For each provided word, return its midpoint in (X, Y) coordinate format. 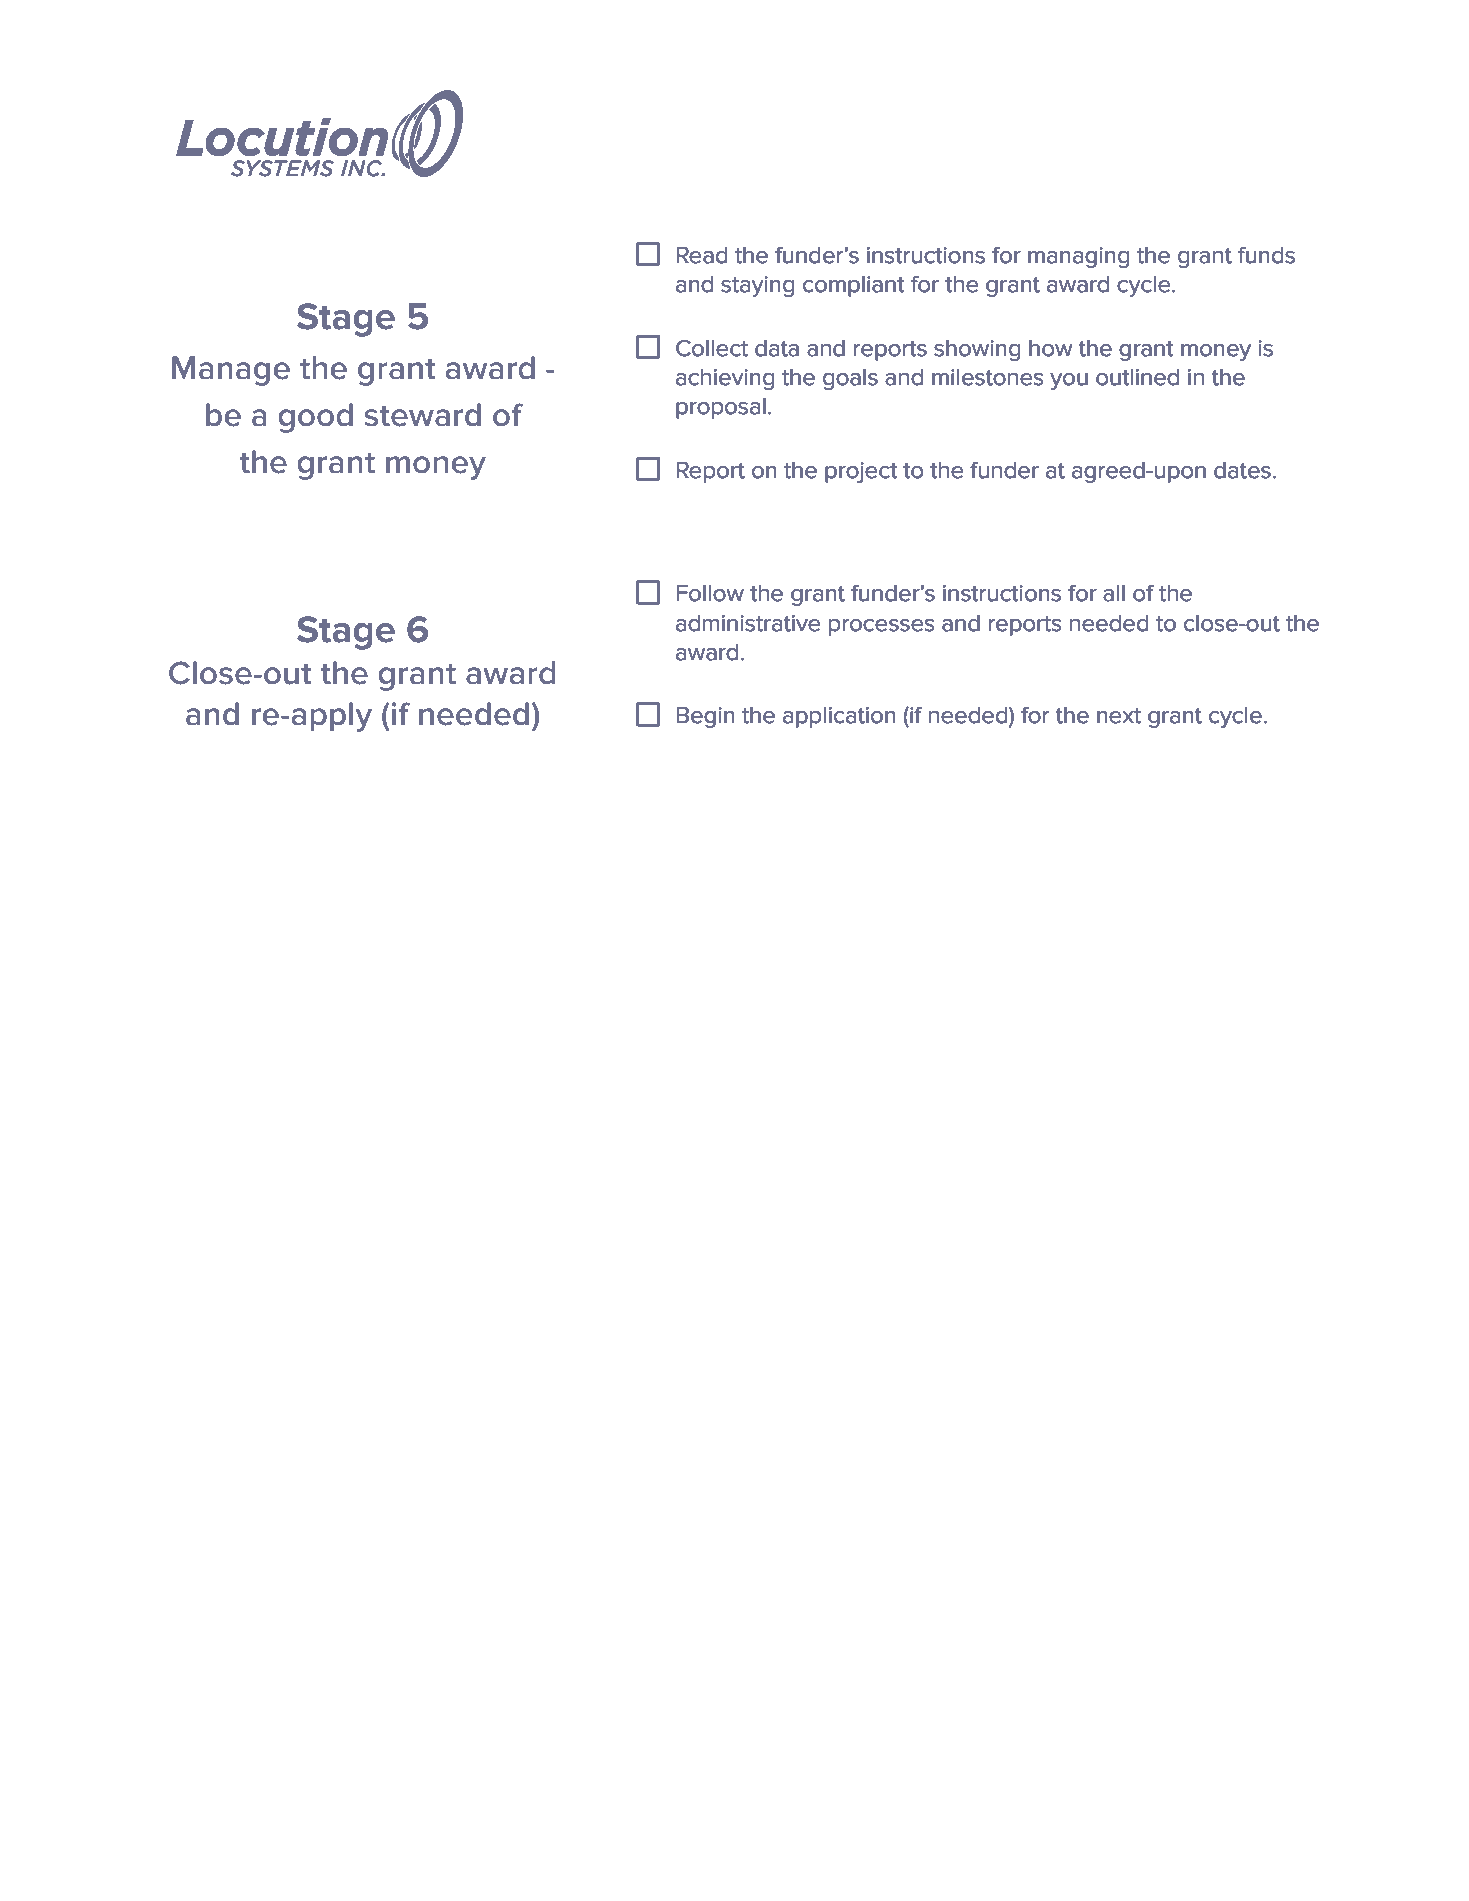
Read (701, 255)
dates (1242, 470)
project (861, 472)
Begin (705, 717)
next (1119, 716)
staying (757, 286)
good (316, 418)
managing (1078, 257)
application (839, 717)
